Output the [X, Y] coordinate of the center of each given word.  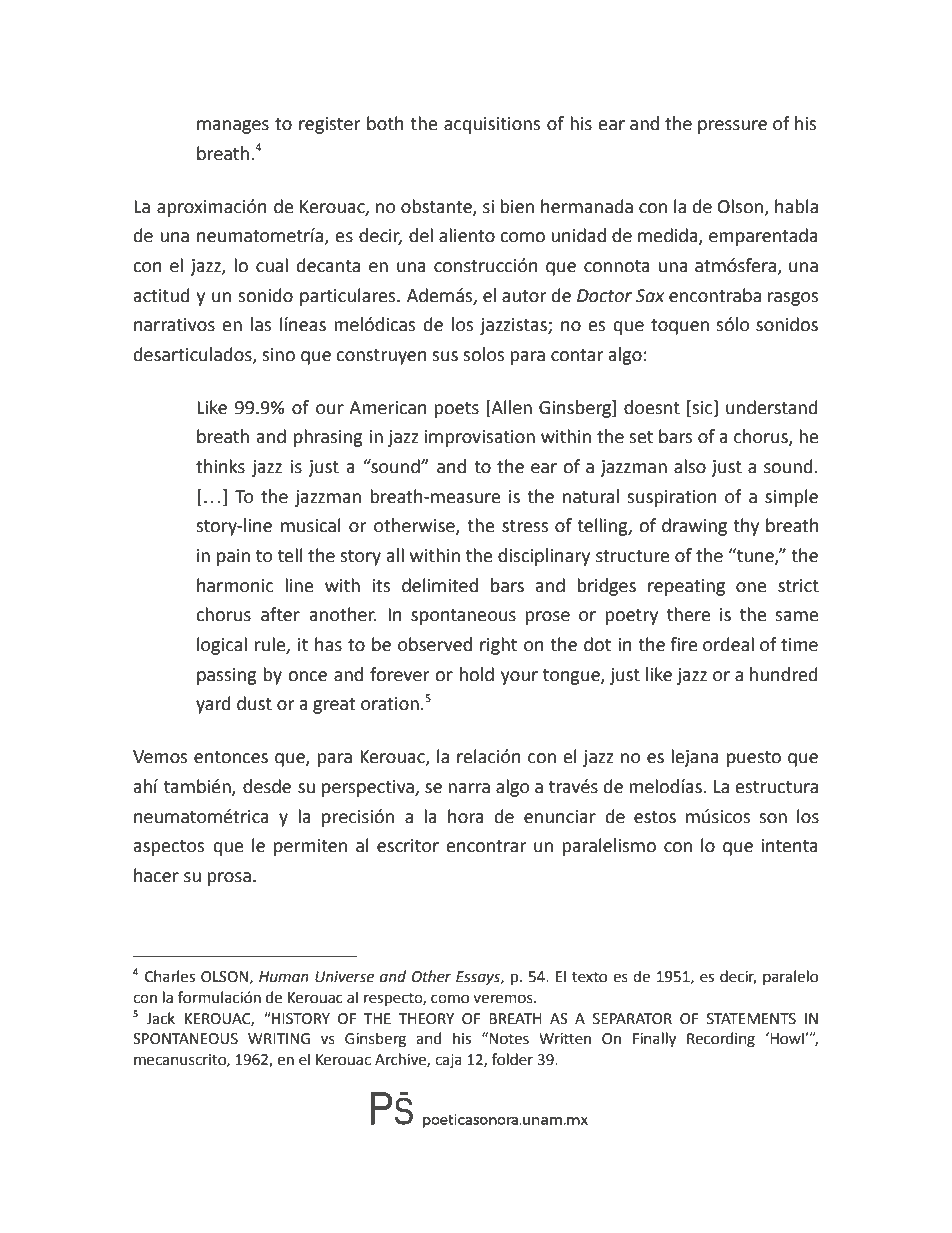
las [261, 324]
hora [466, 816]
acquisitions [492, 125]
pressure [732, 127]
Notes [509, 1039]
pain [233, 557]
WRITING [279, 1039]
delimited [440, 585]
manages [233, 127]
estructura [777, 787]
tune [755, 556]
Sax [650, 296]
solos [483, 354]
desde [267, 786]
